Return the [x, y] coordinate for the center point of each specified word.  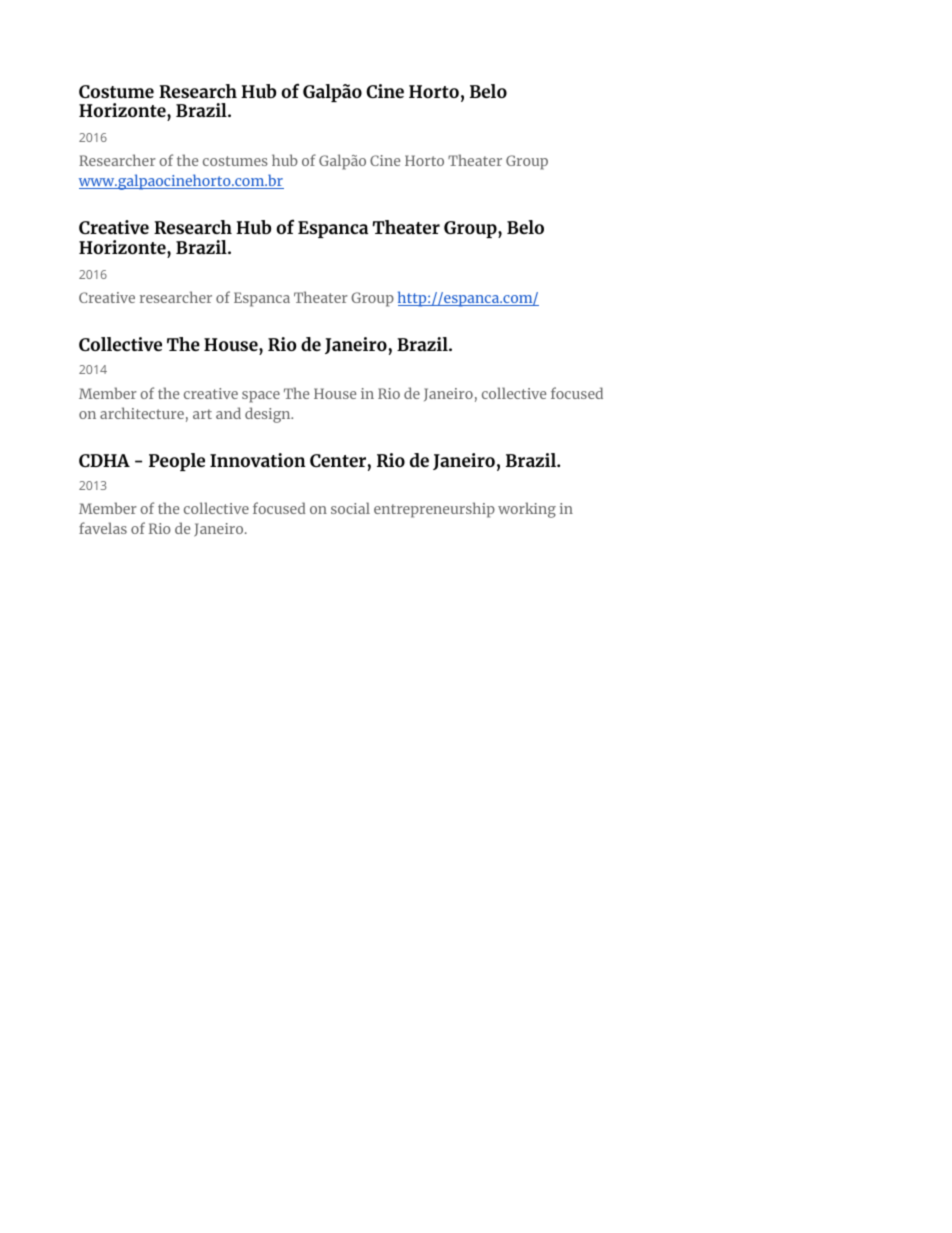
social [350, 508]
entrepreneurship [434, 510]
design [269, 415]
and [228, 413]
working [527, 510]
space [261, 397]
